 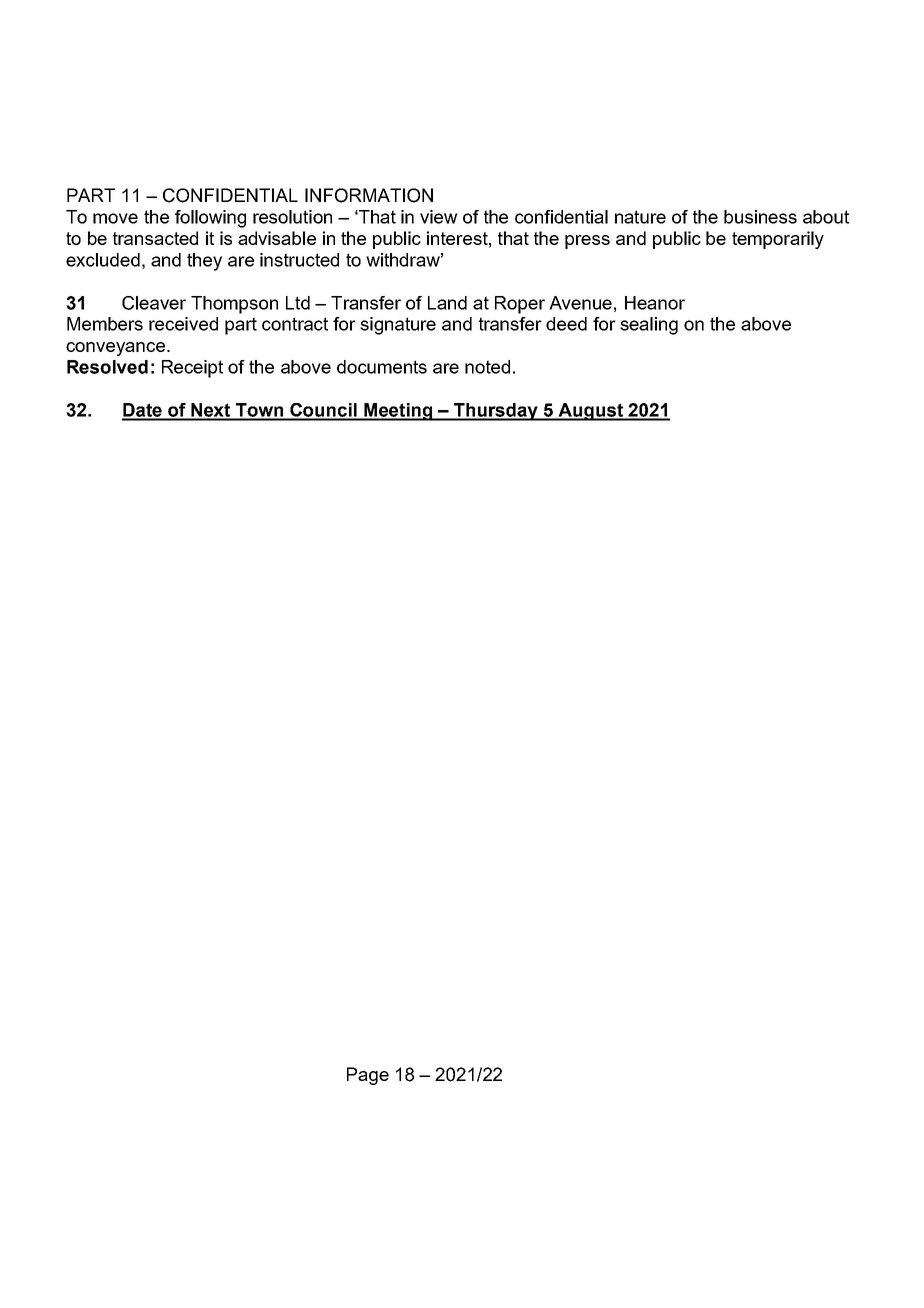 I want to click on business, so click(x=760, y=217).
